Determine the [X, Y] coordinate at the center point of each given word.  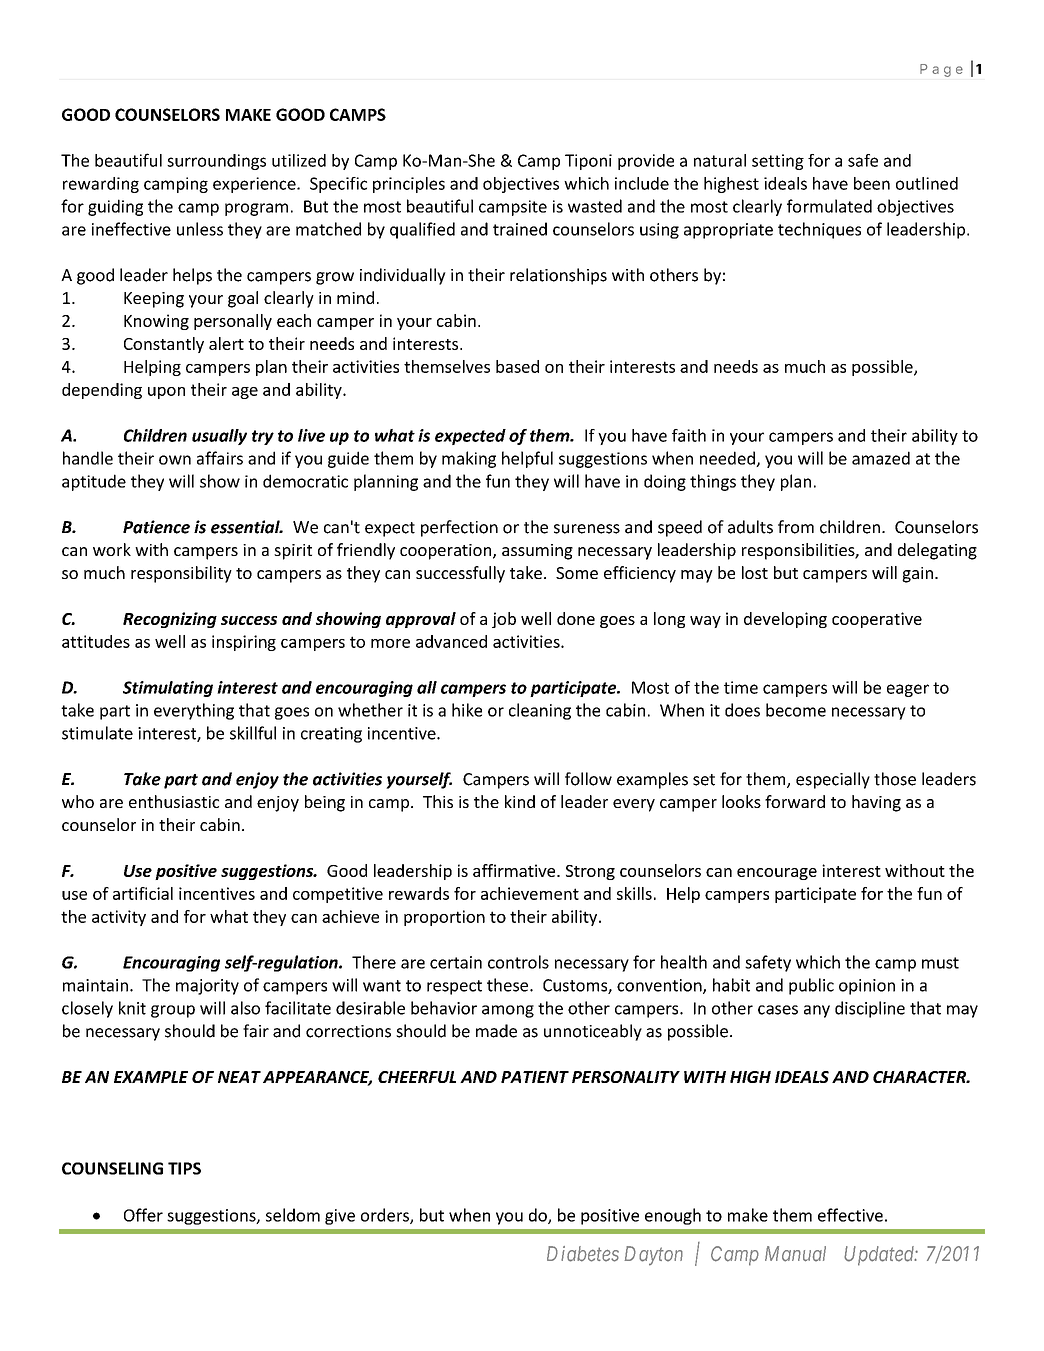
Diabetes [583, 1254]
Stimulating [168, 689]
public [811, 986]
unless [200, 229]
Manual [795, 1254]
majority [207, 987]
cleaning [540, 711]
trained [520, 229]
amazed [881, 458]
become [796, 710]
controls [518, 962]
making [469, 459]
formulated [829, 206]
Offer [143, 1215]
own [175, 460]
